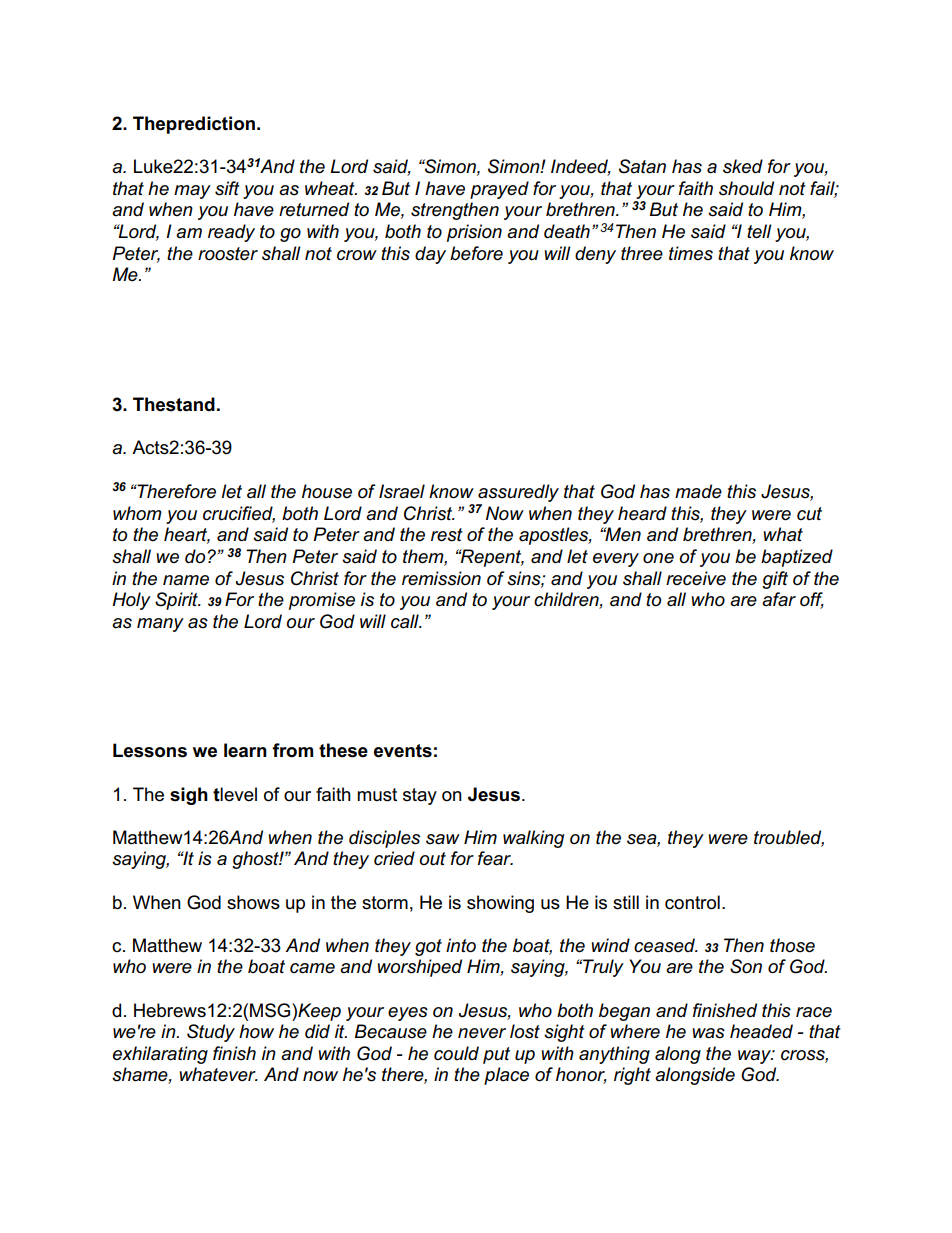  I want to click on afar, so click(779, 599).
